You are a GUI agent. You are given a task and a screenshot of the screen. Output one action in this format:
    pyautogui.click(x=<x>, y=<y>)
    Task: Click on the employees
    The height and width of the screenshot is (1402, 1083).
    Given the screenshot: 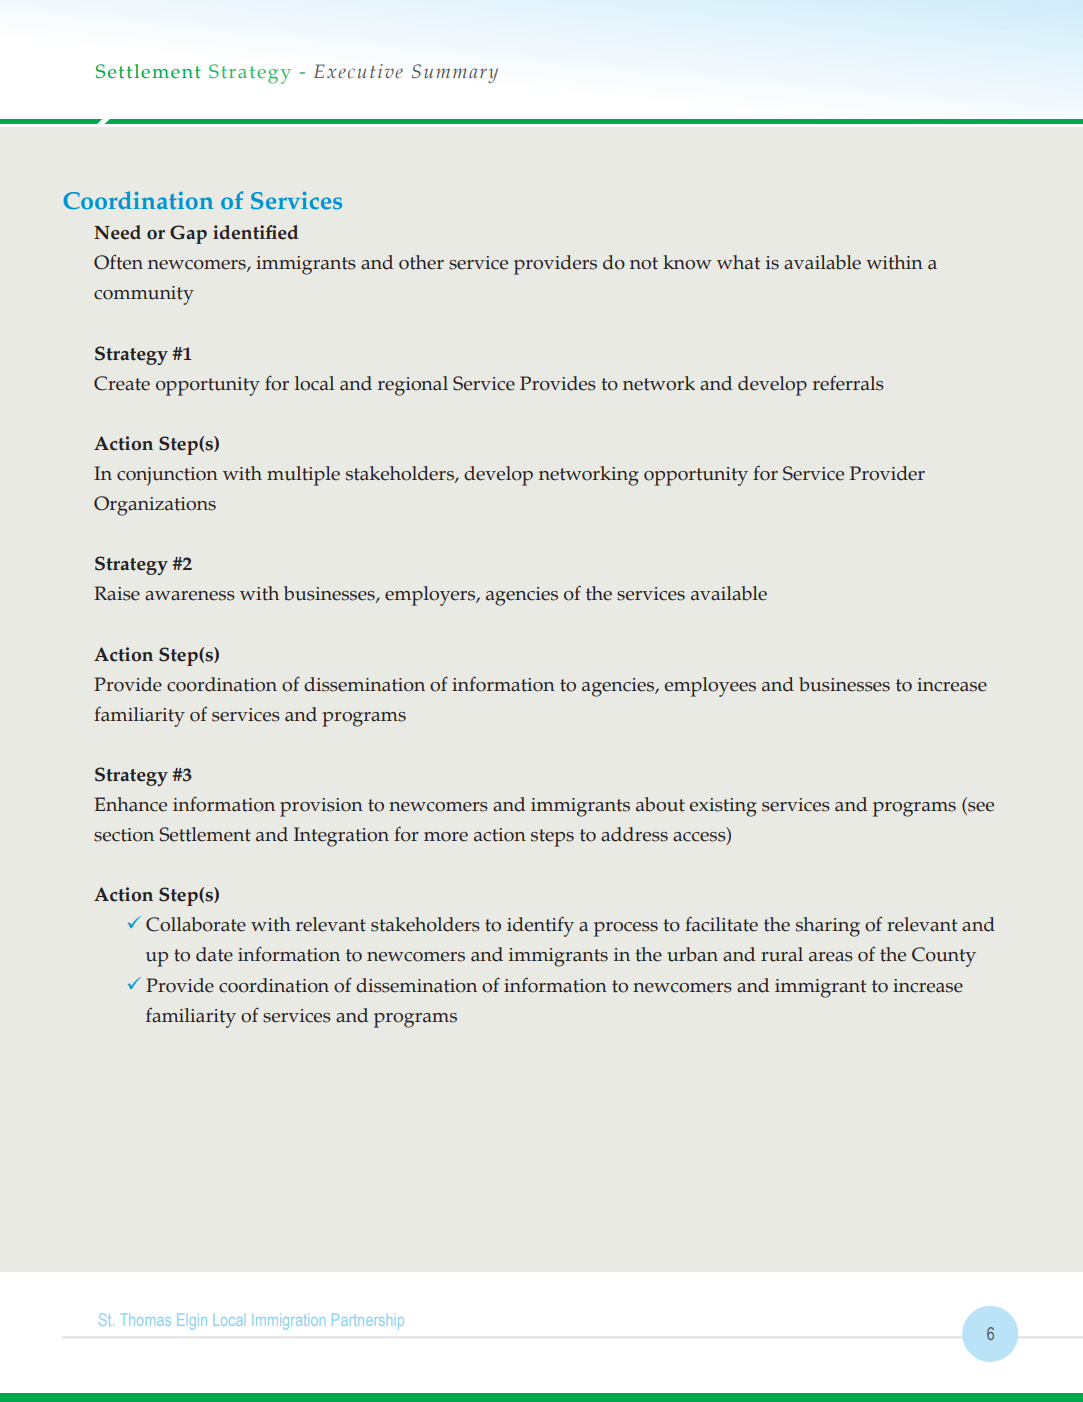 What is the action you would take?
    pyautogui.click(x=710, y=687)
